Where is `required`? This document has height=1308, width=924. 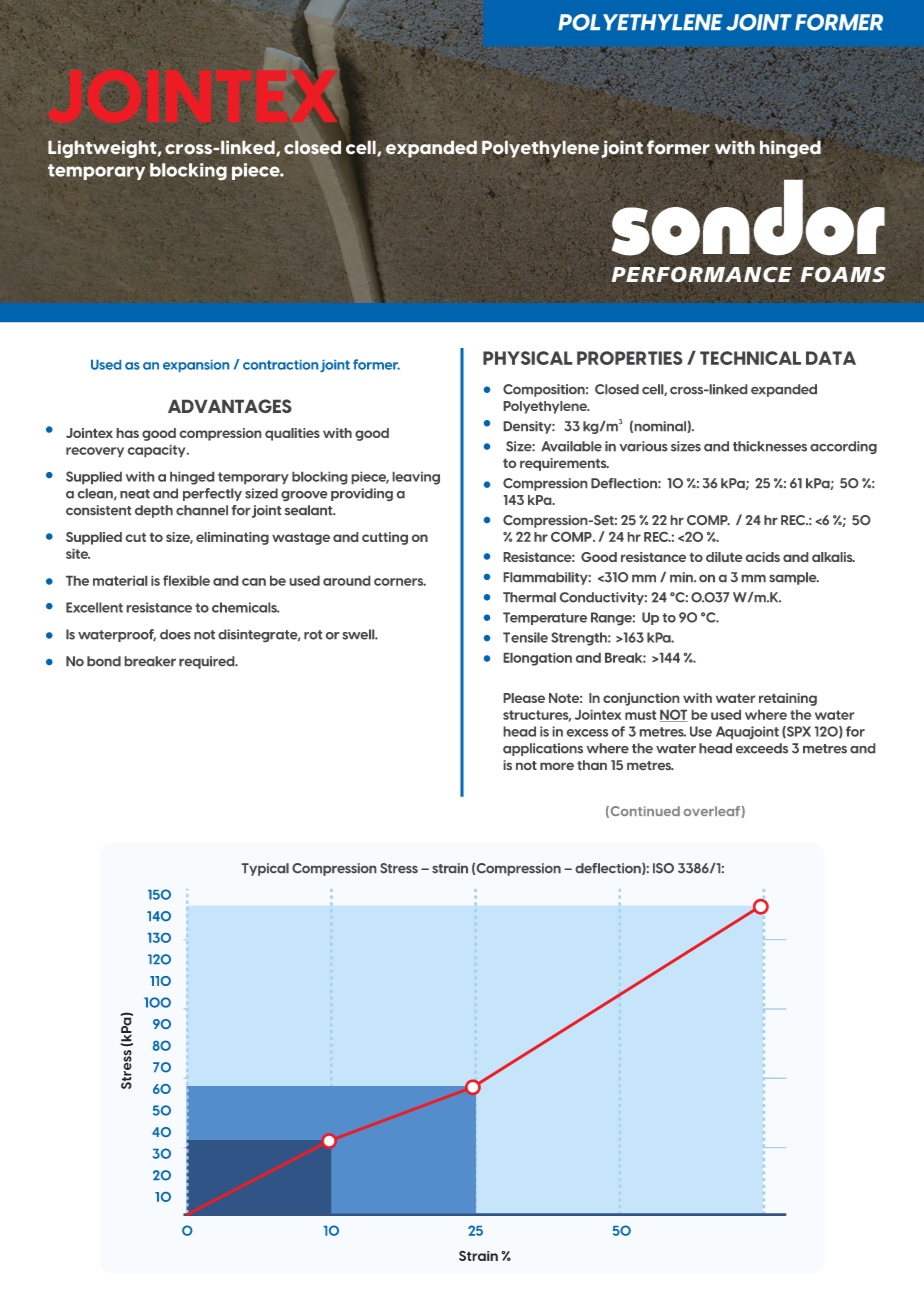 required is located at coordinates (208, 662).
